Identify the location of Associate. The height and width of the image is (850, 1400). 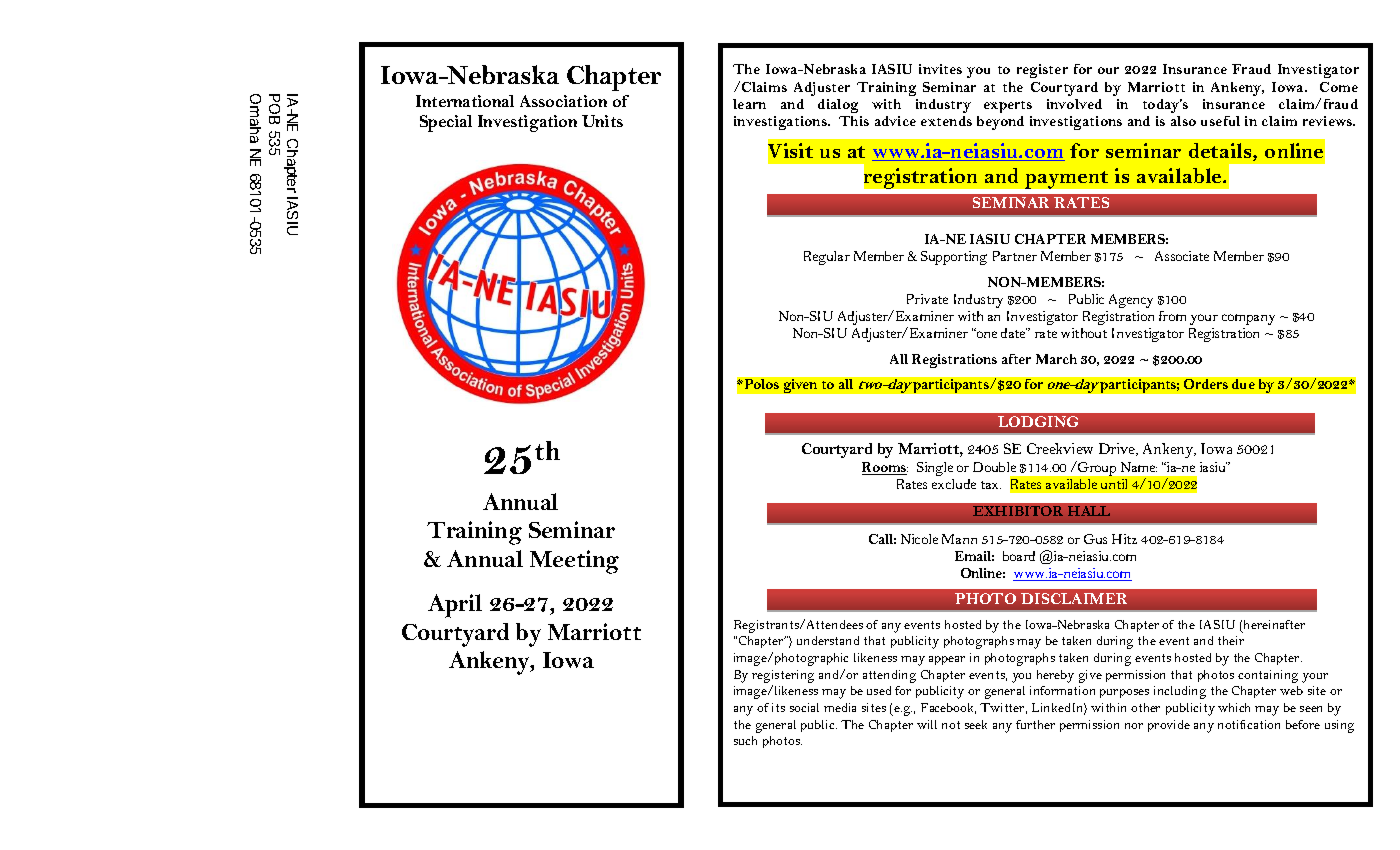
(1182, 256).
